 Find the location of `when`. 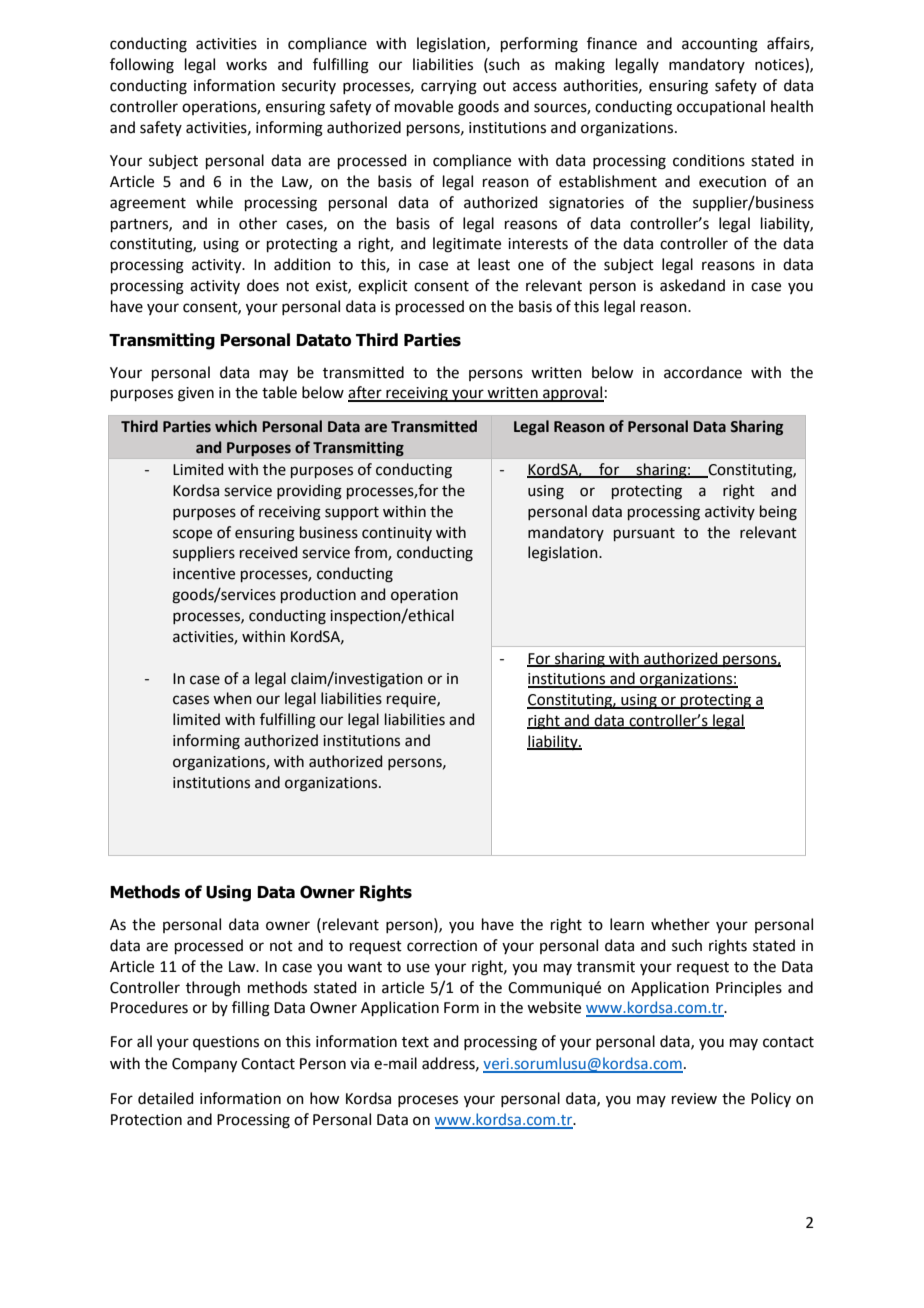

when is located at coordinates (232, 698).
